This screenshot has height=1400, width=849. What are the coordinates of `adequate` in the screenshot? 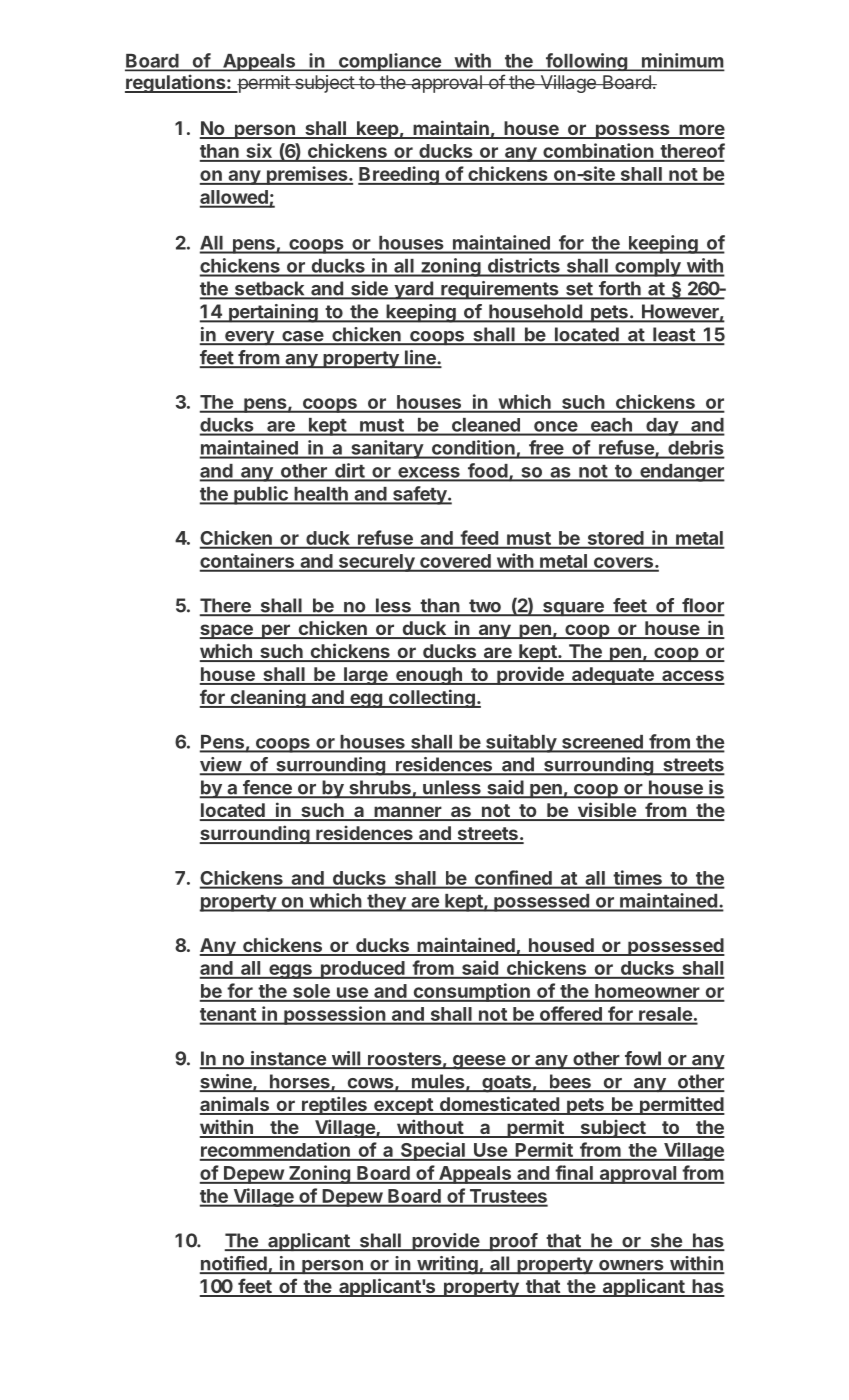 It's located at (613, 676).
